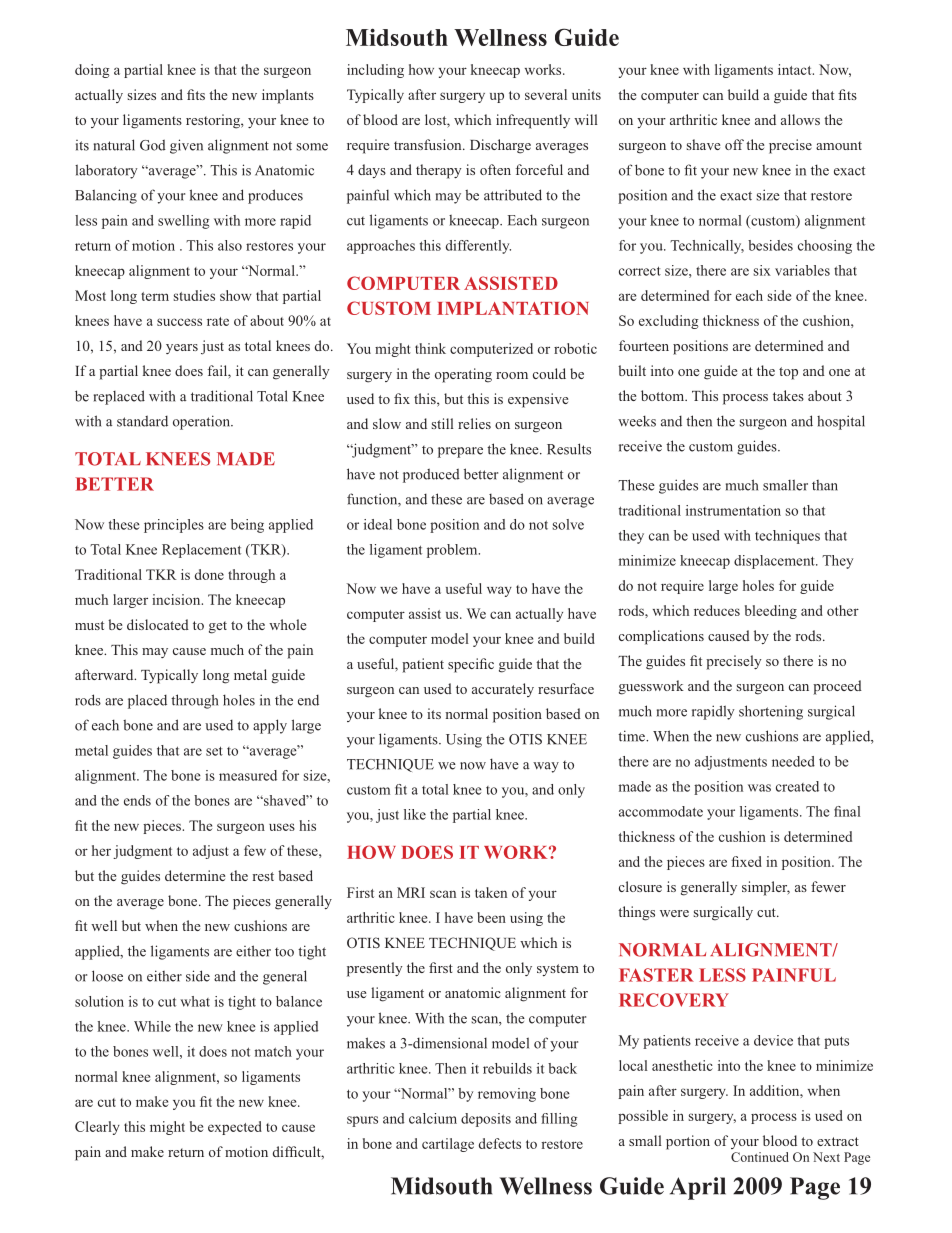 Image resolution: width=952 pixels, height=1233 pixels. I want to click on prepare, so click(460, 452).
